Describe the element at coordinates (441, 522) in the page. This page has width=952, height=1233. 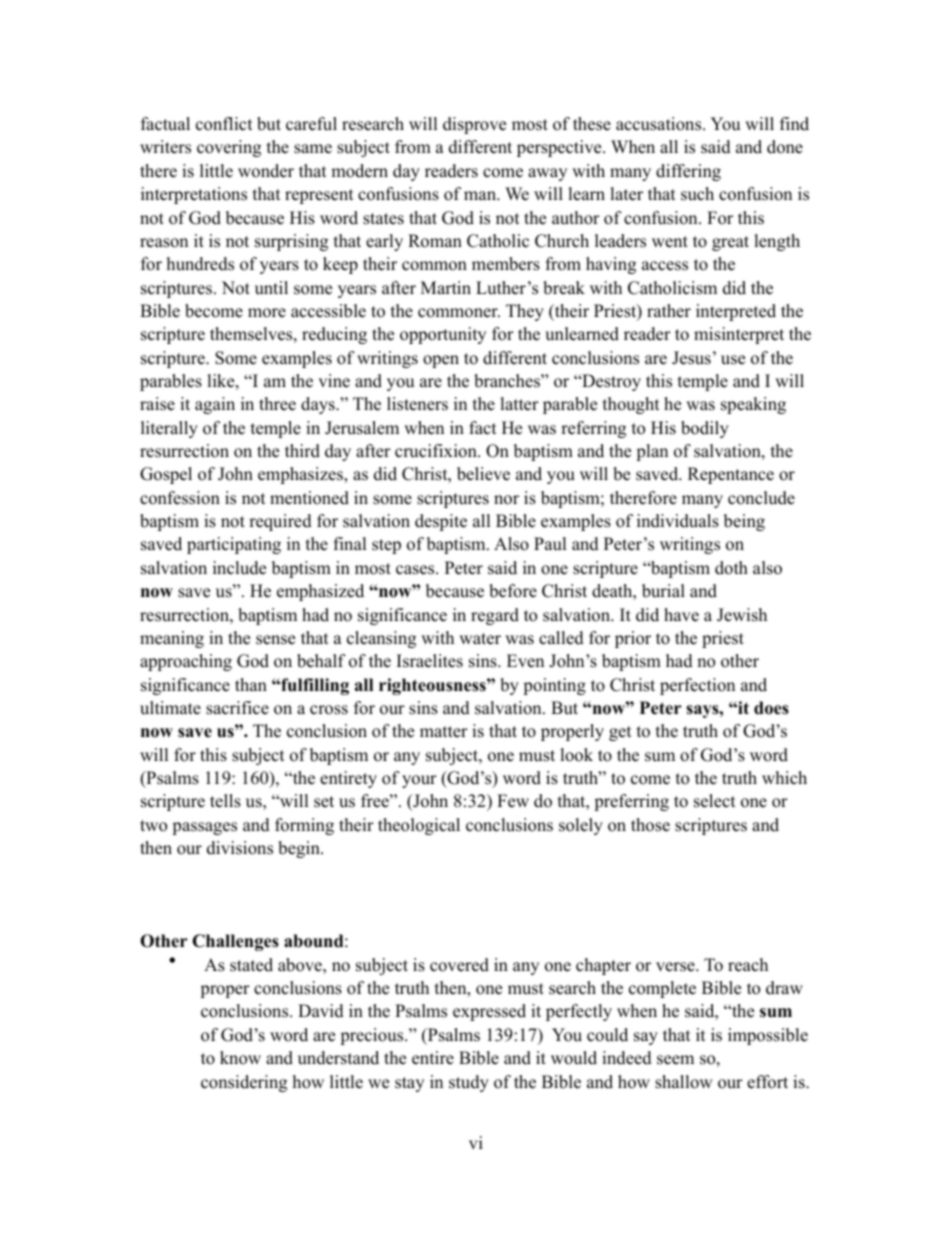
I see `despite` at that location.
